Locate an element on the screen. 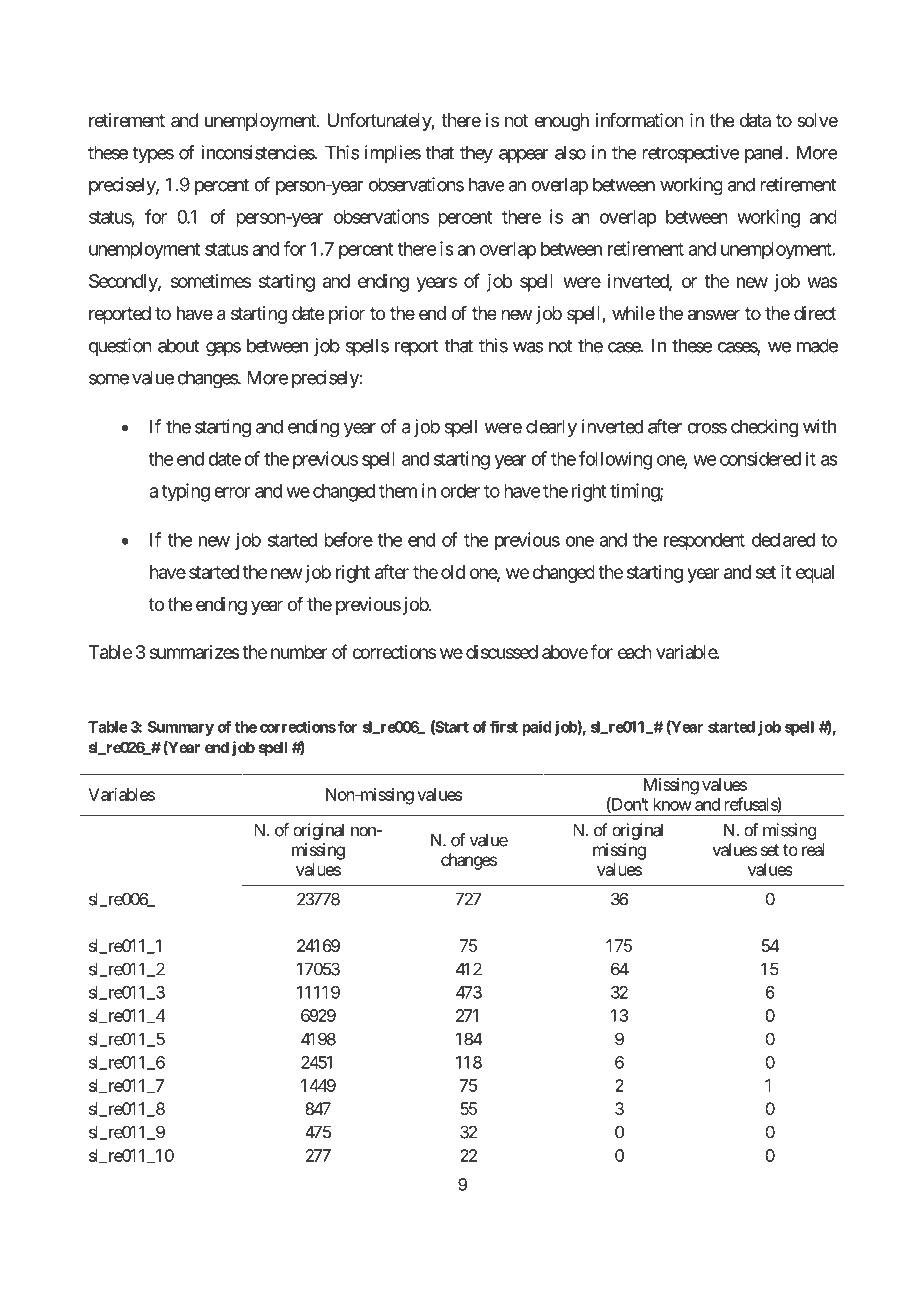 This screenshot has height=1308, width=924. typing is located at coordinates (185, 492).
